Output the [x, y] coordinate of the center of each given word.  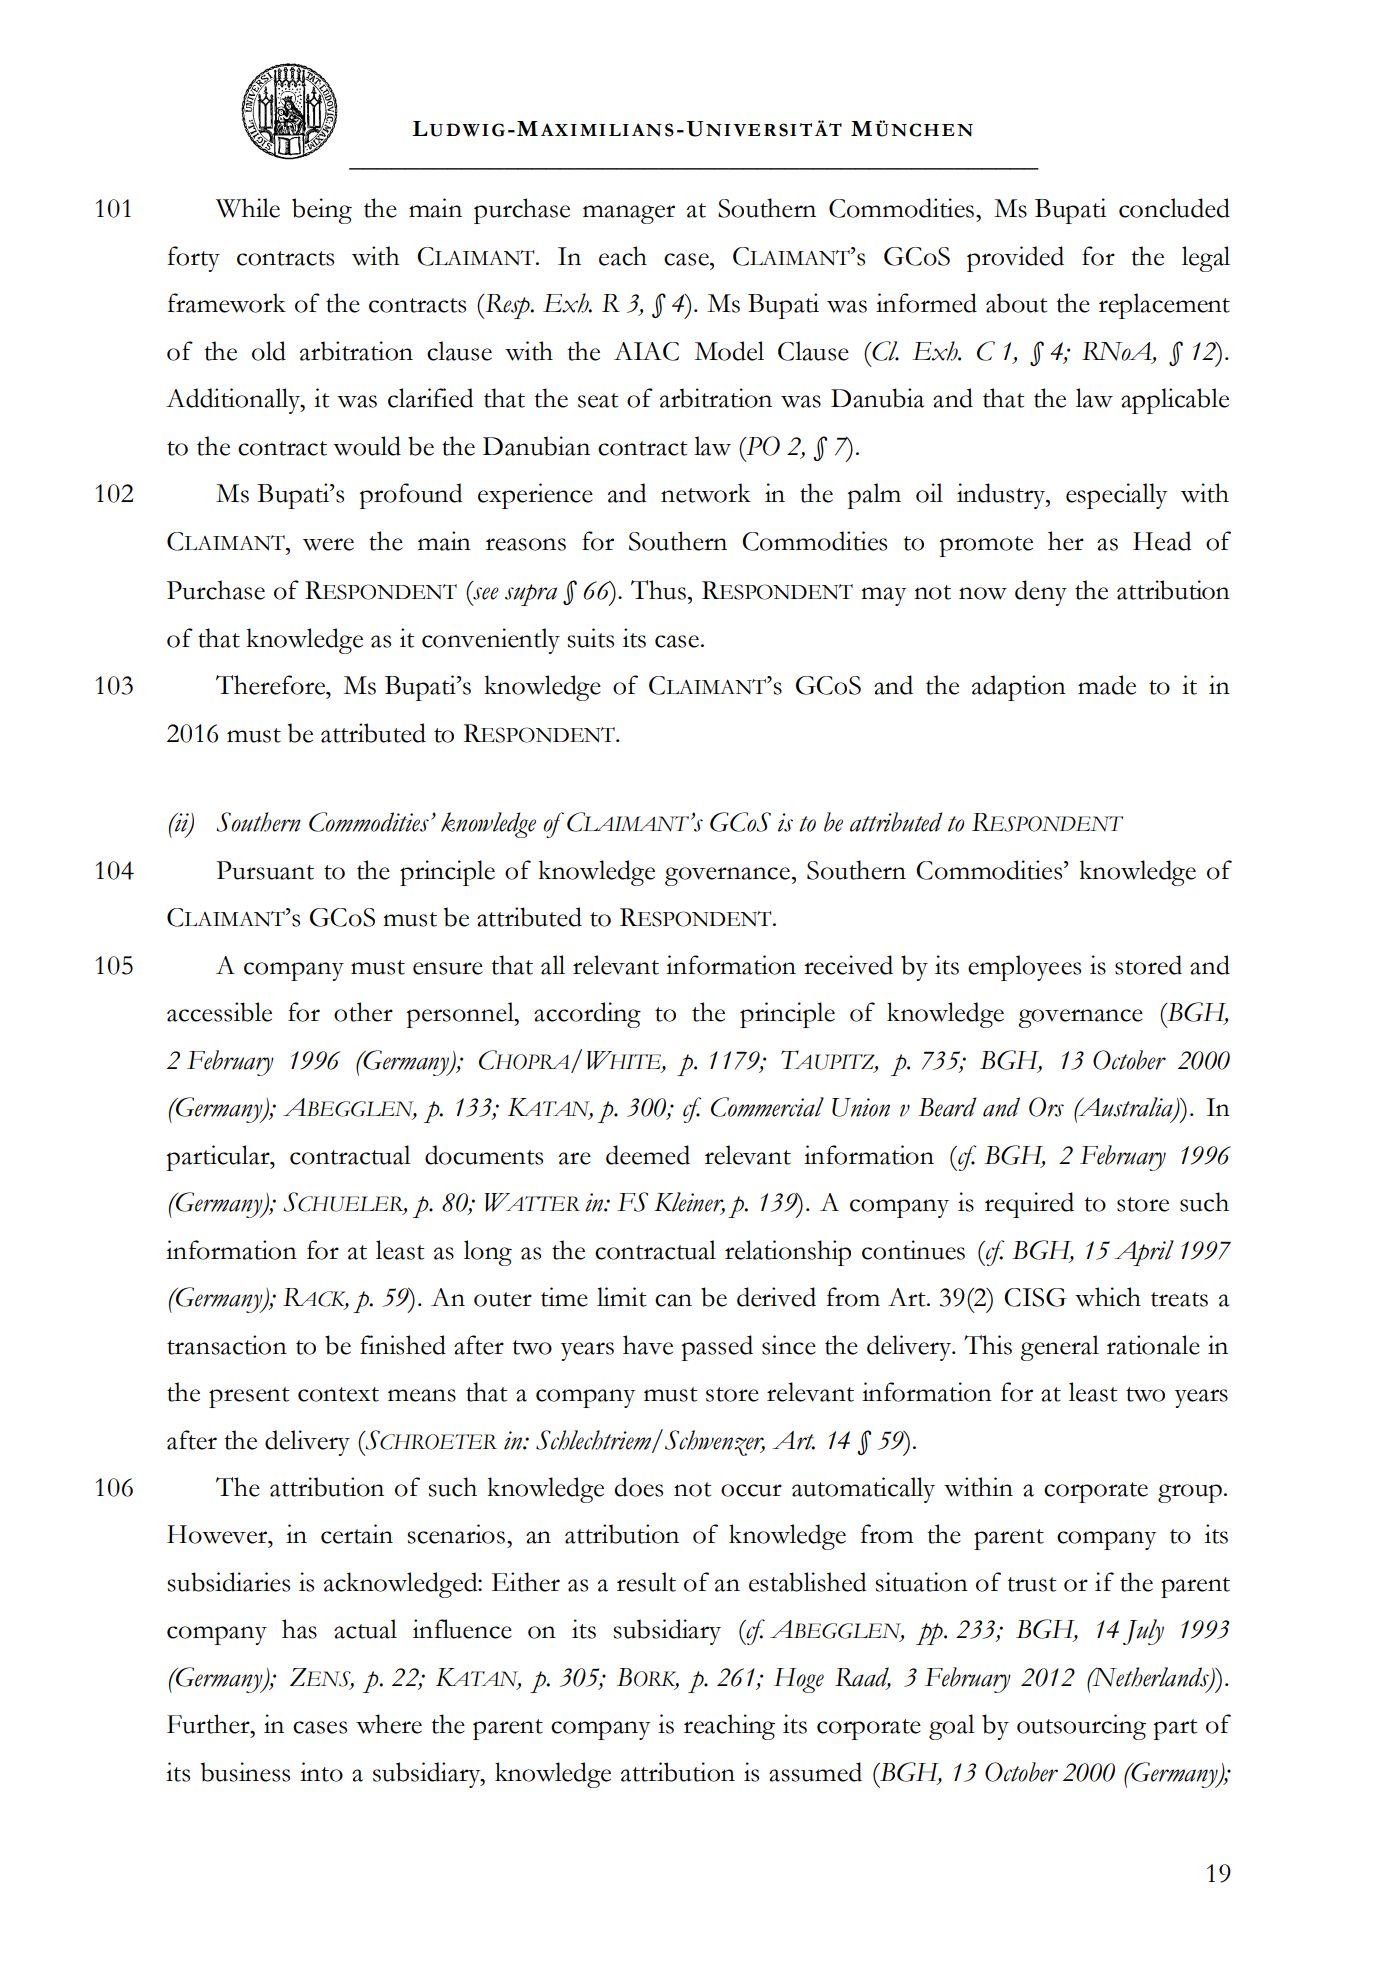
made [1107, 685]
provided [1015, 259]
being [322, 211]
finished [403, 1345]
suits [590, 638]
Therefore [272, 685]
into [321, 1772]
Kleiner [689, 1203]
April [1144, 1253]
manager [629, 214]
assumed [815, 1772]
